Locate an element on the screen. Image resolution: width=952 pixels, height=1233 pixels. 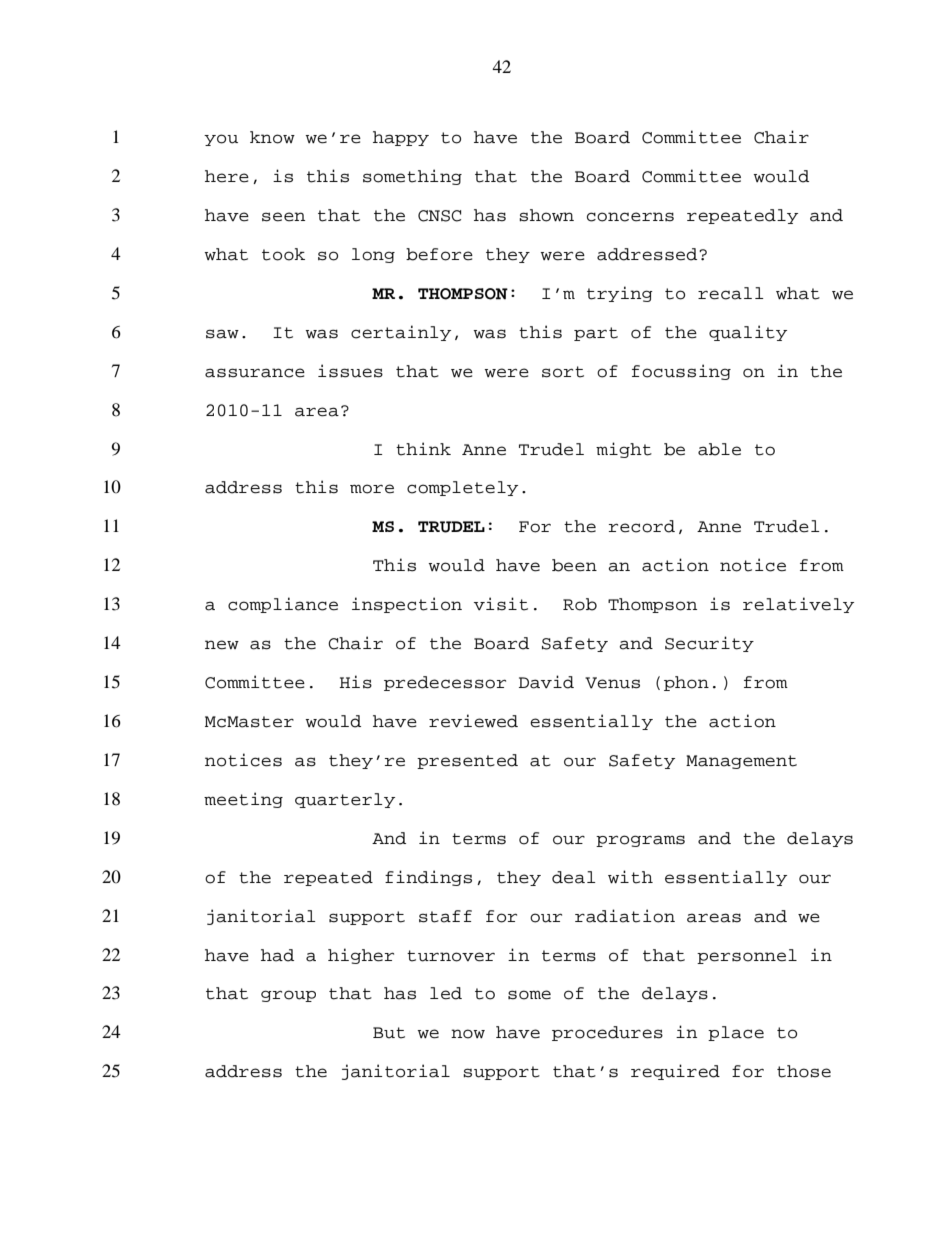
focussing is located at coordinates (681, 372).
